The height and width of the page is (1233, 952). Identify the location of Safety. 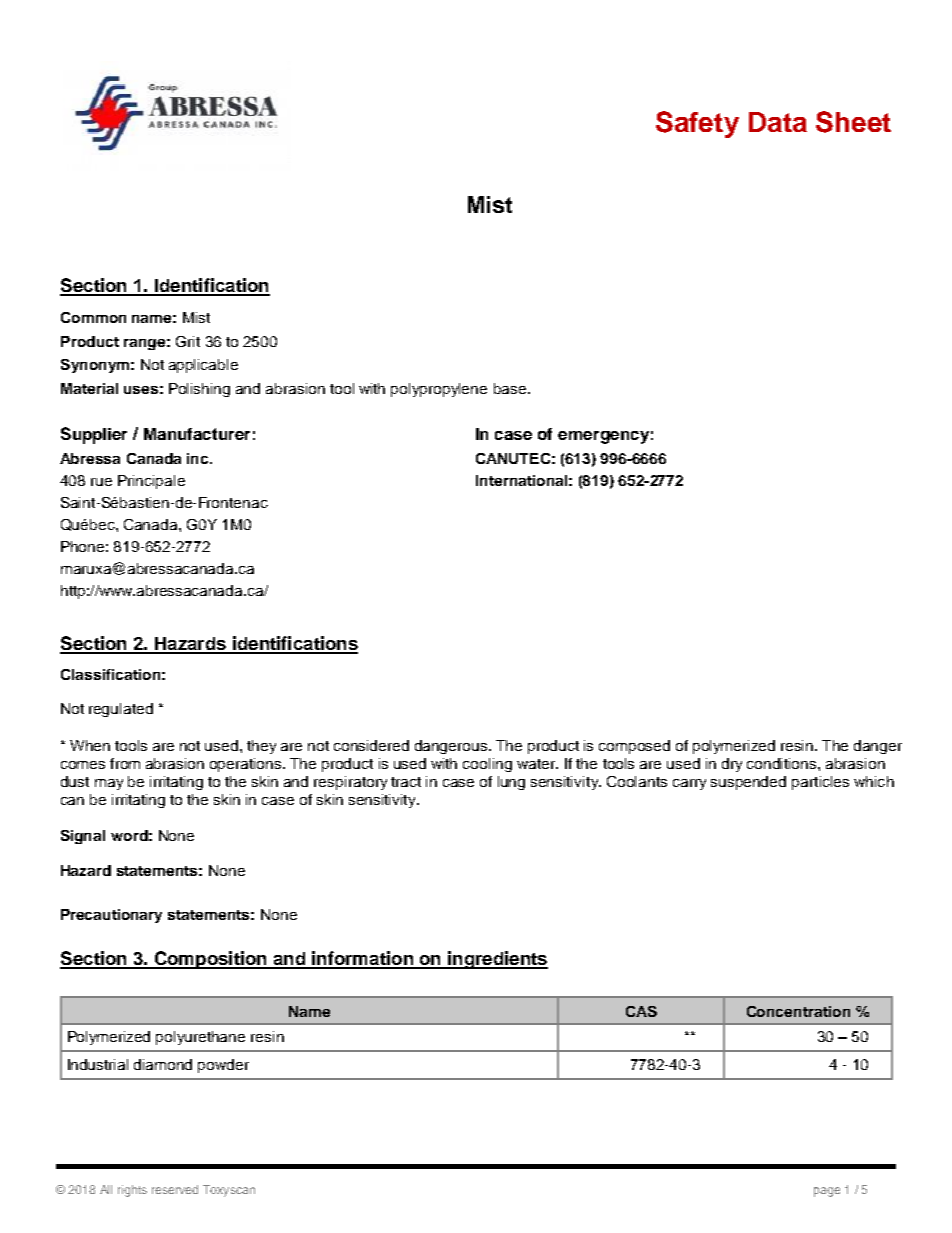
(697, 124).
